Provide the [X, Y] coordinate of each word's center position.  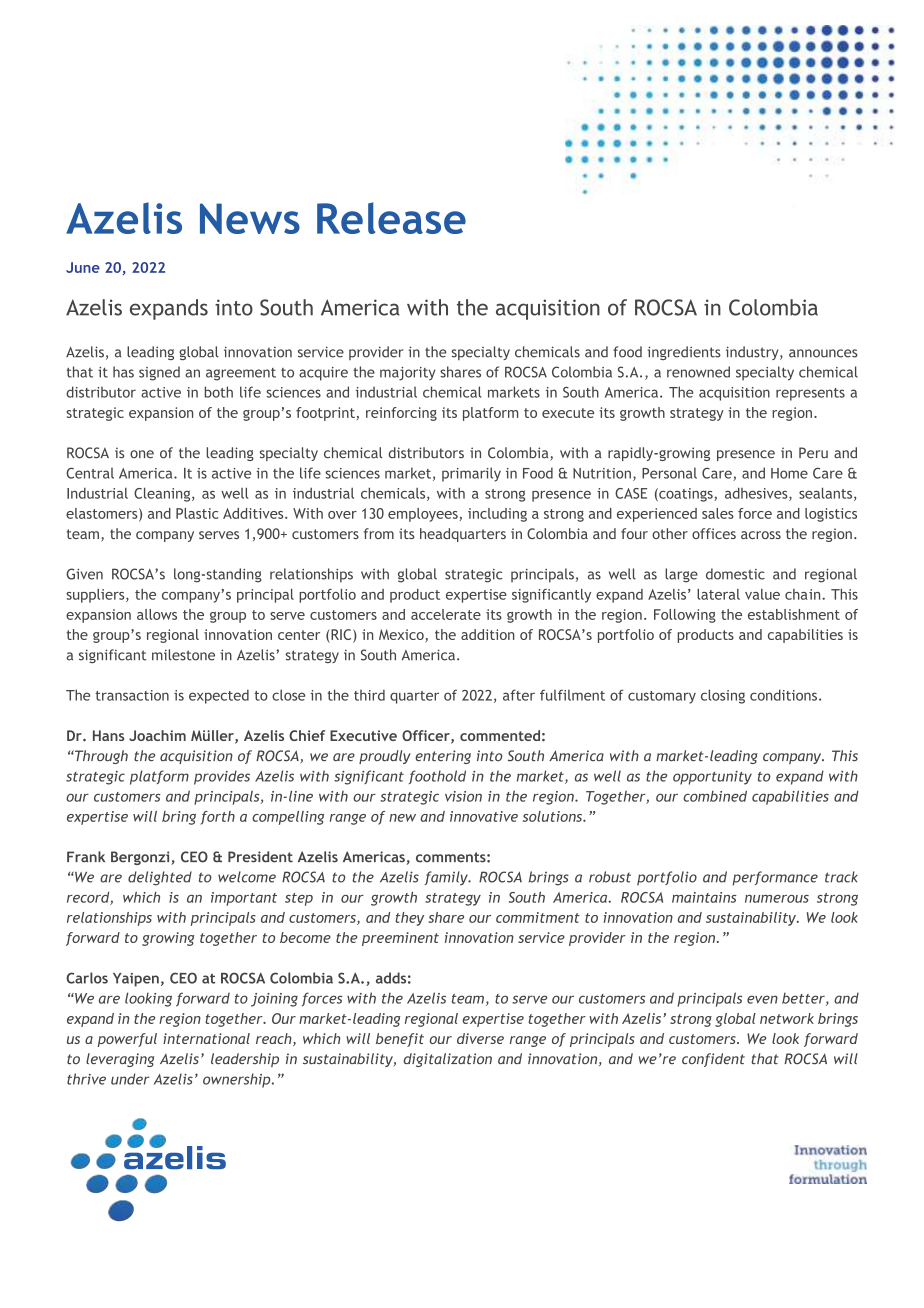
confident [713, 1060]
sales [718, 513]
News [250, 218]
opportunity [712, 778]
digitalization [448, 1060]
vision [463, 796]
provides [222, 777]
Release [391, 218]
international [206, 1038]
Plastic [197, 513]
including [497, 515]
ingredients [684, 353]
